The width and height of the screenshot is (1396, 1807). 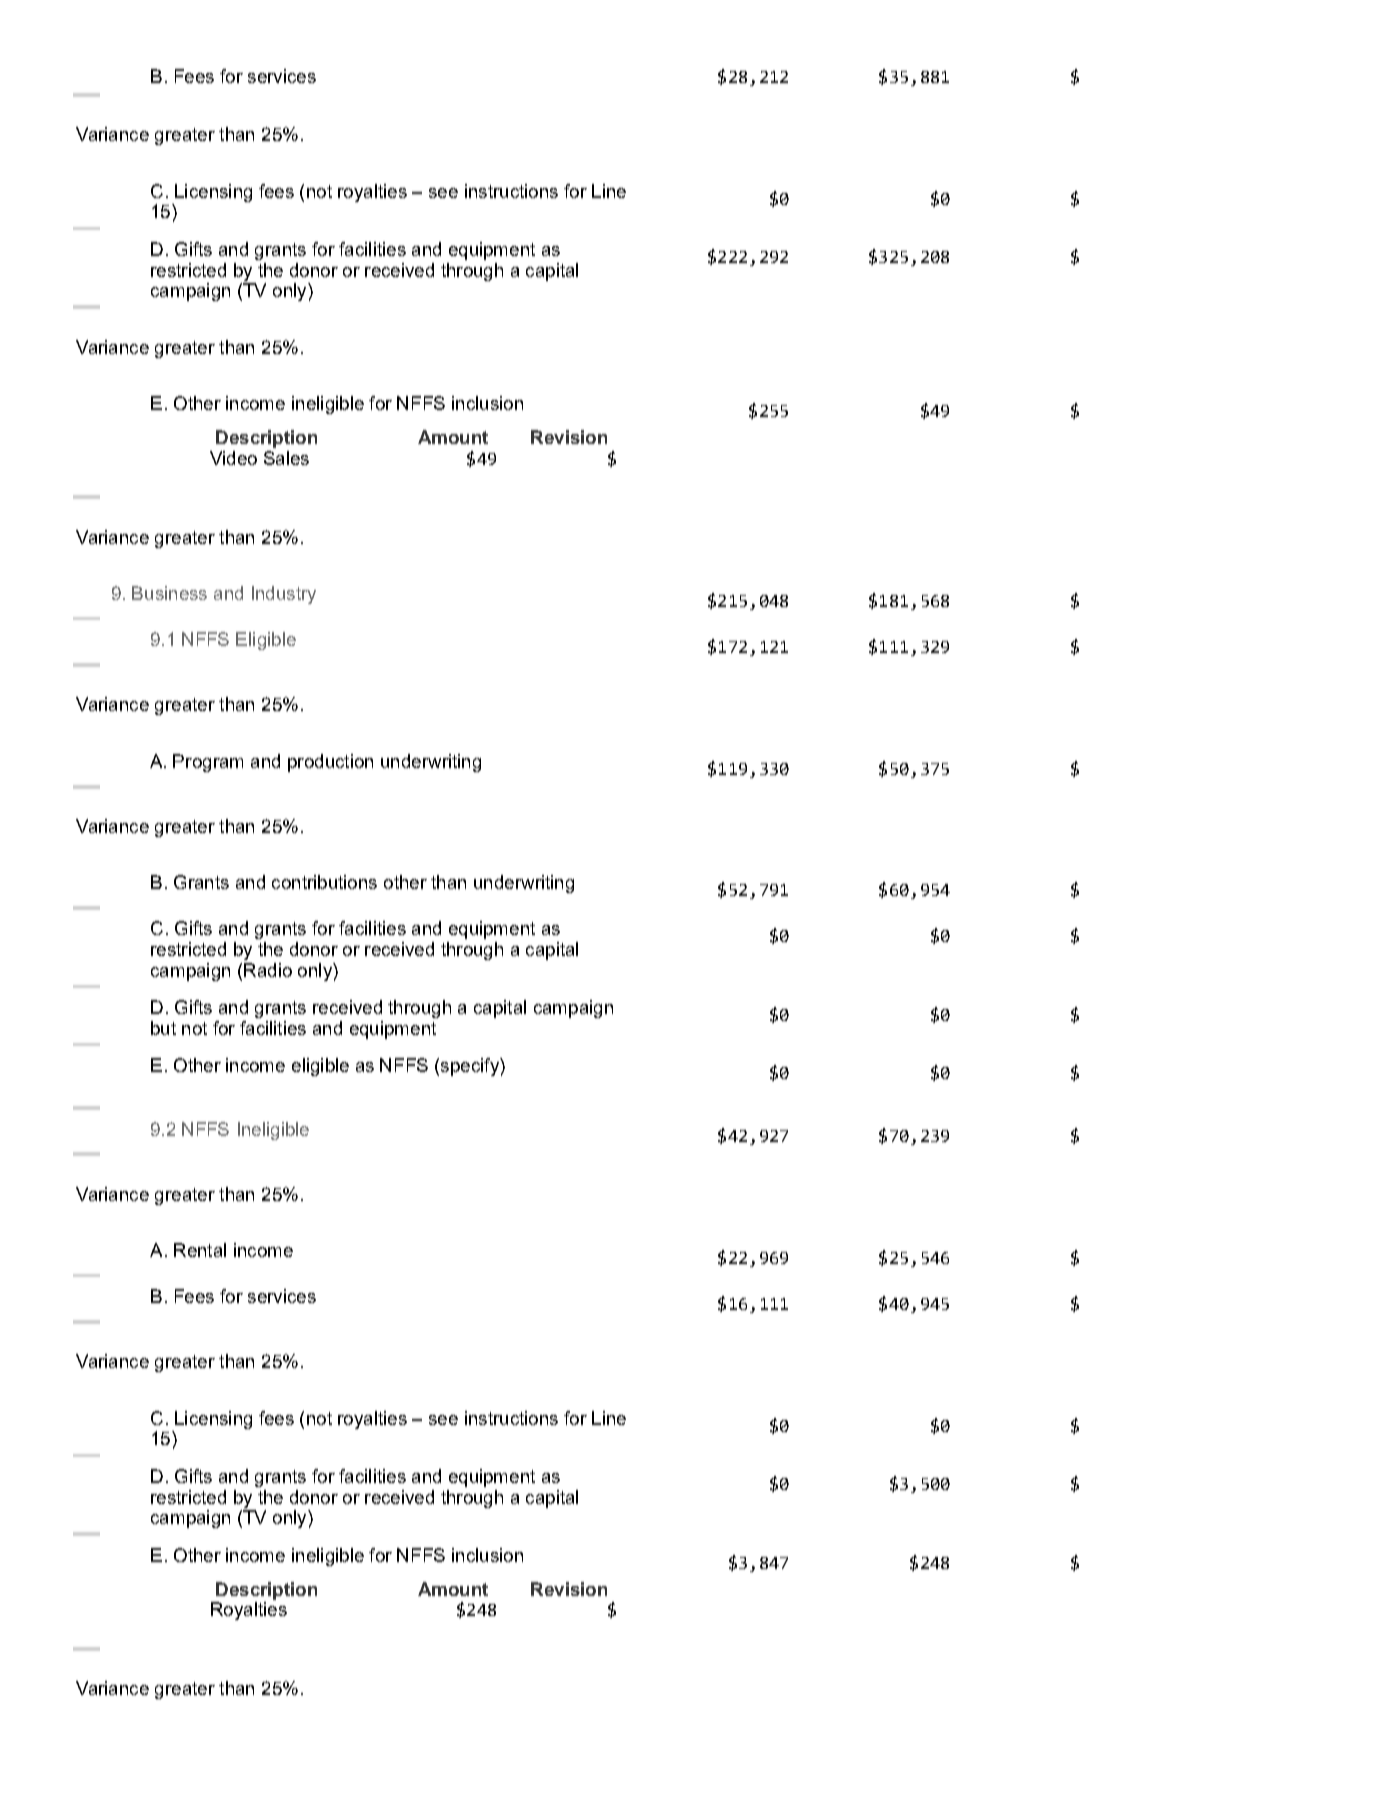 I want to click on Radio, so click(x=268, y=970).
